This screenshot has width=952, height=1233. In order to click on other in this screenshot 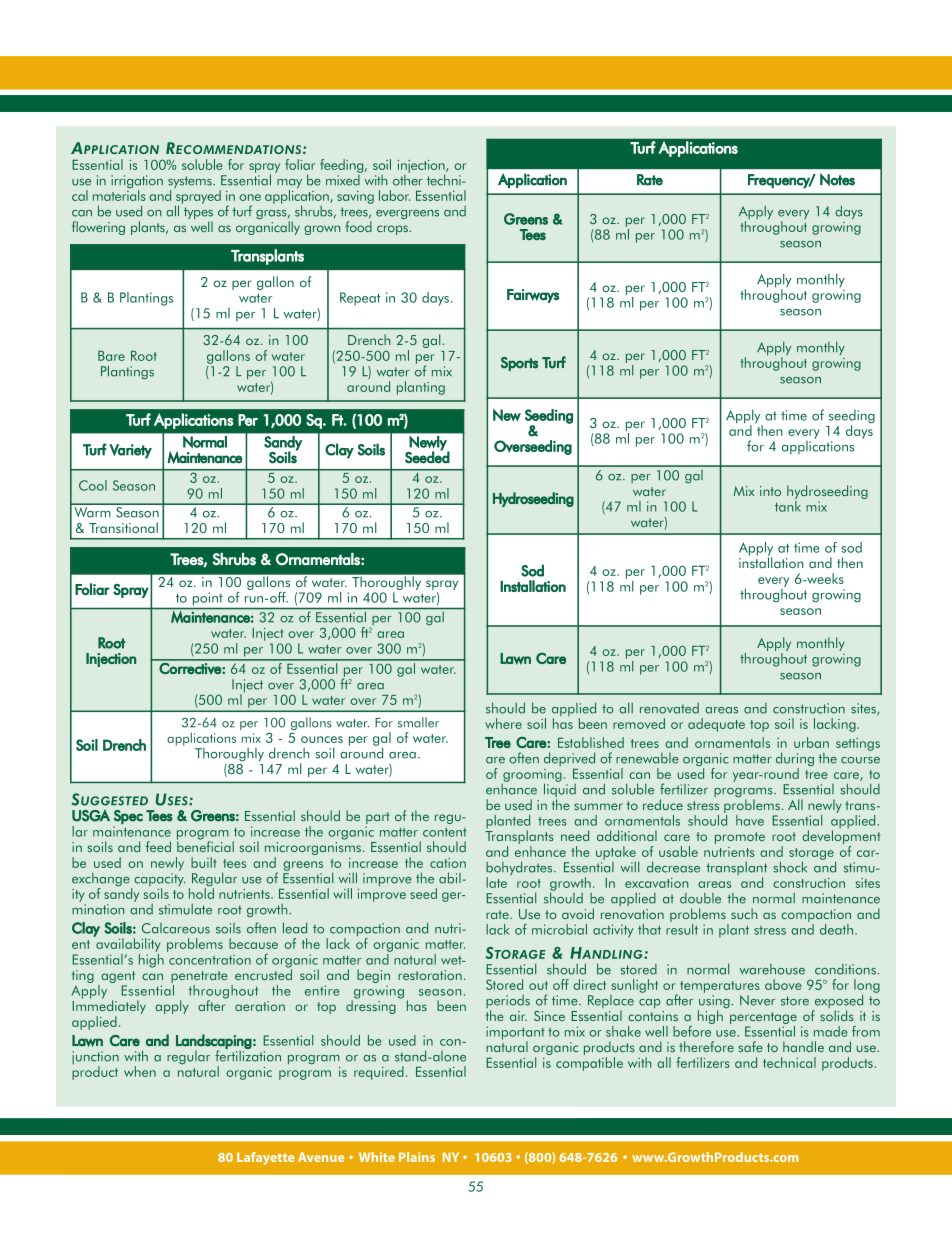, I will do `click(408, 179)`.
